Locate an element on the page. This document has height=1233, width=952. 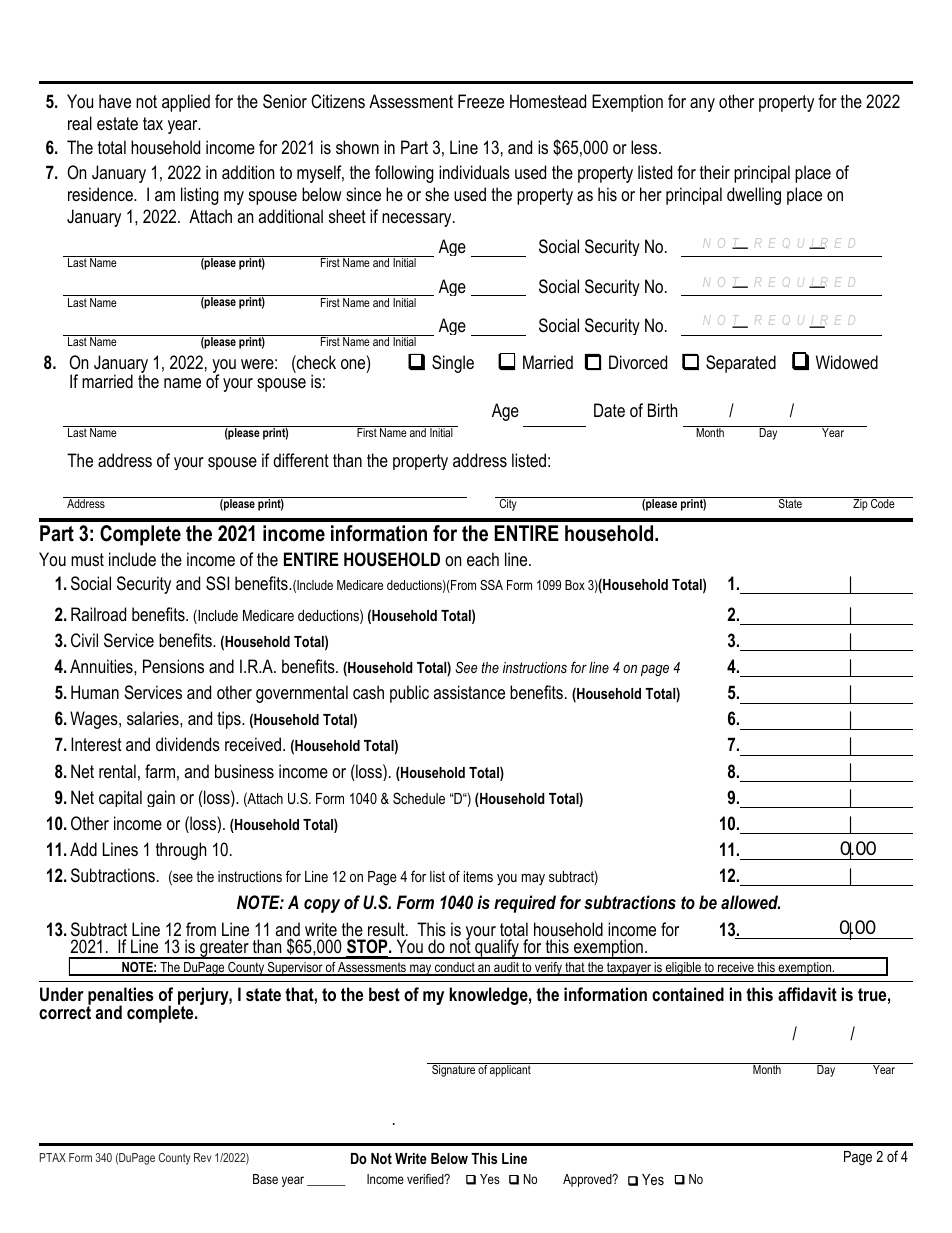
assistance is located at coordinates (469, 692).
